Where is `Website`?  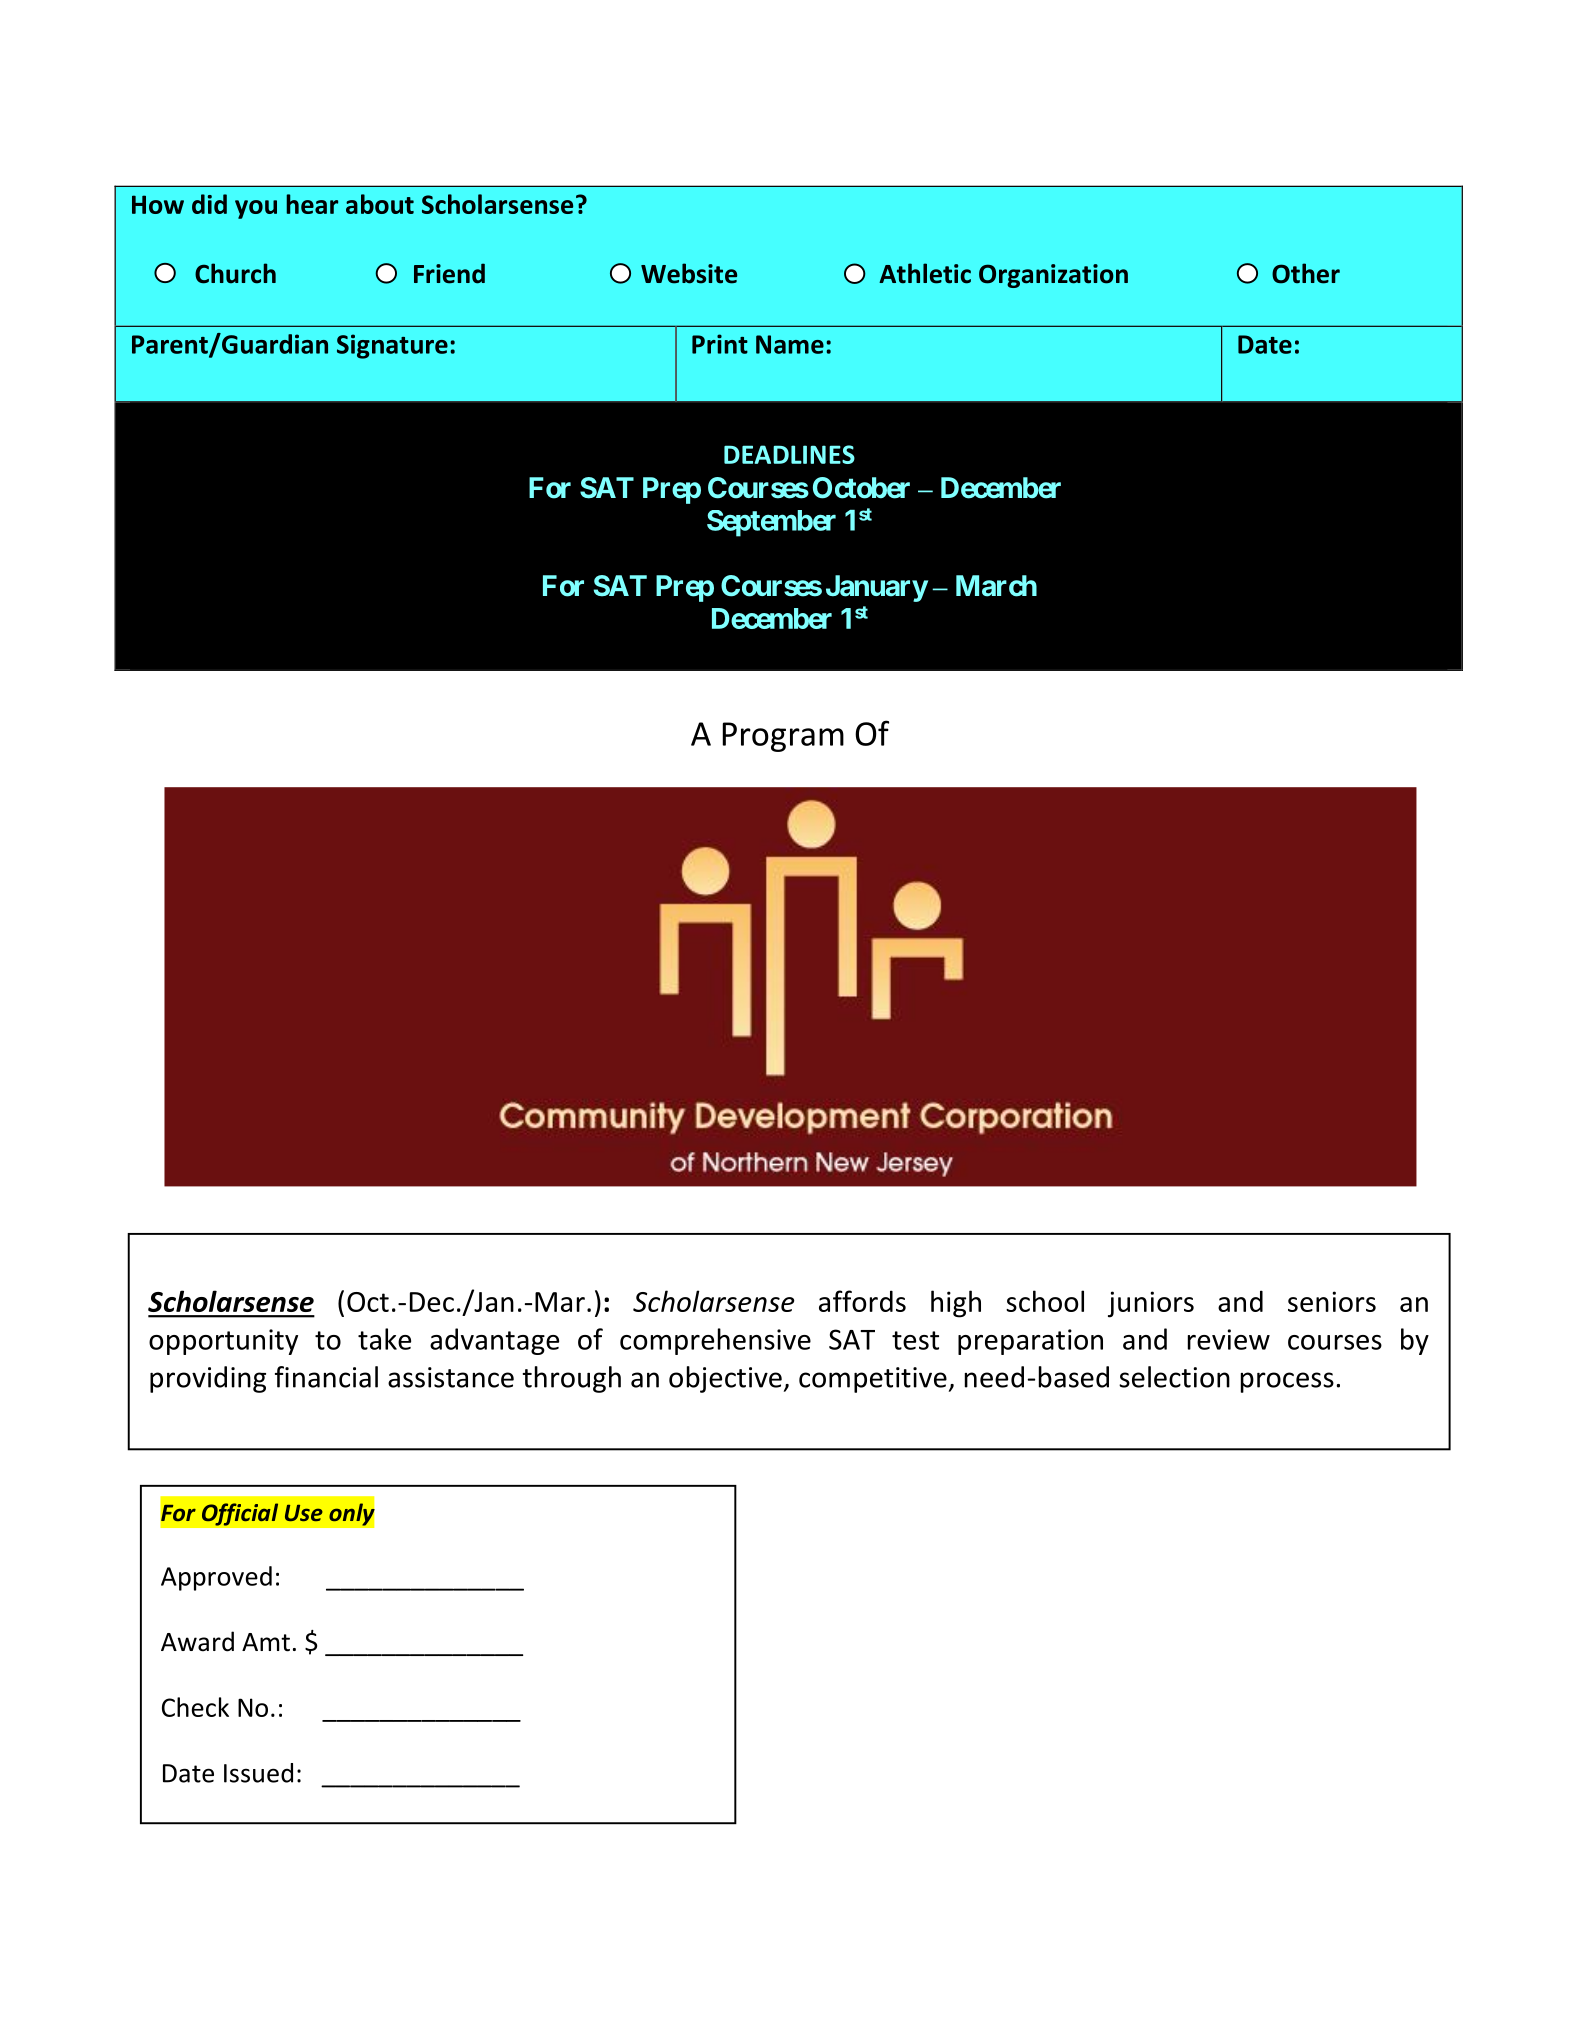
Website is located at coordinates (689, 273).
